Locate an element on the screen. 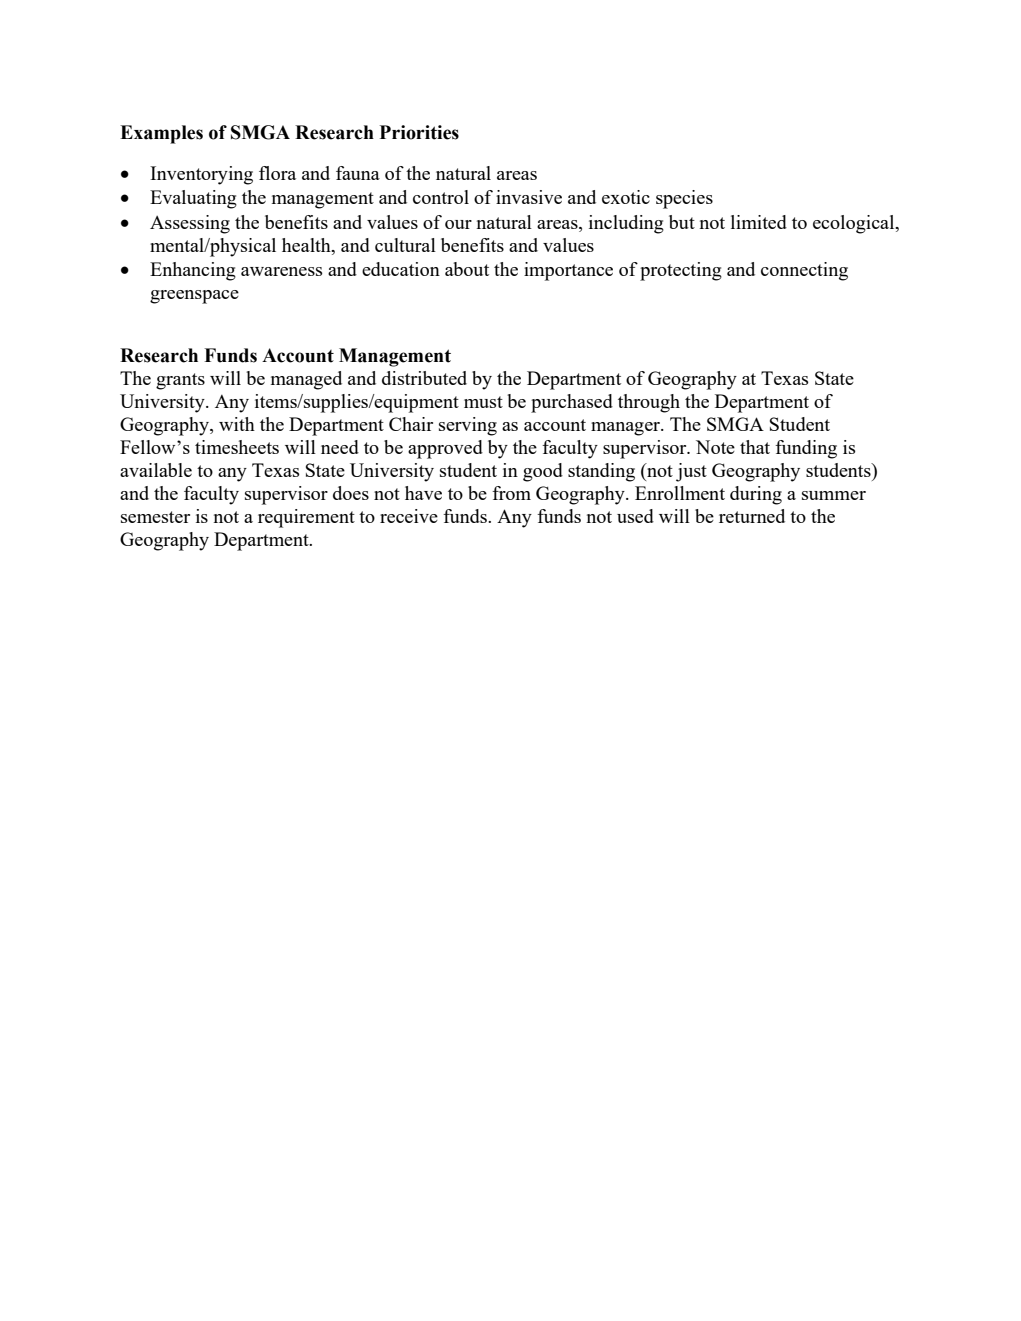 The image size is (1021, 1321). our is located at coordinates (458, 224).
